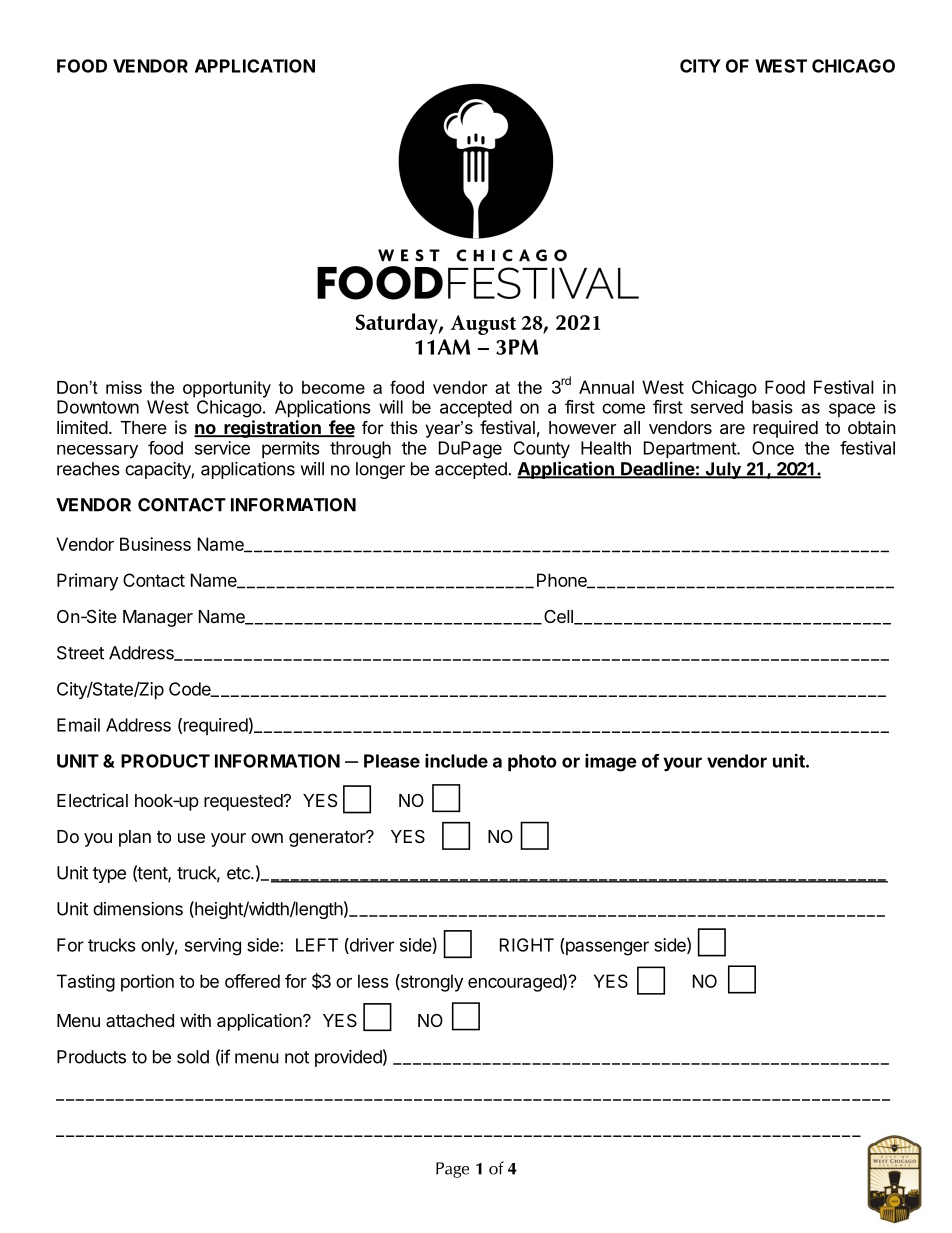  Describe the element at coordinates (483, 325) in the screenshot. I see `August` at that location.
